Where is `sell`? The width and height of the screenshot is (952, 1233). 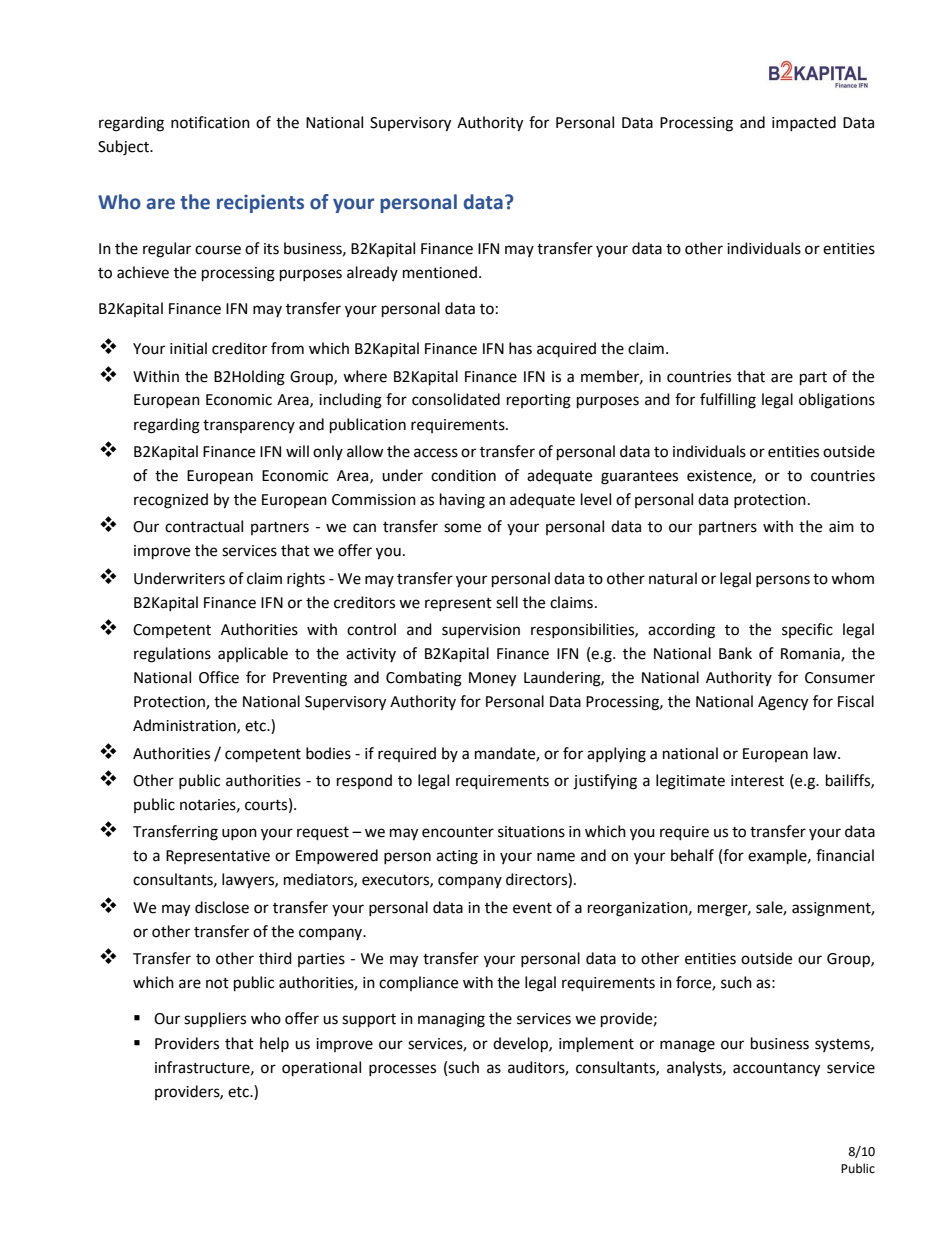 sell is located at coordinates (507, 602).
